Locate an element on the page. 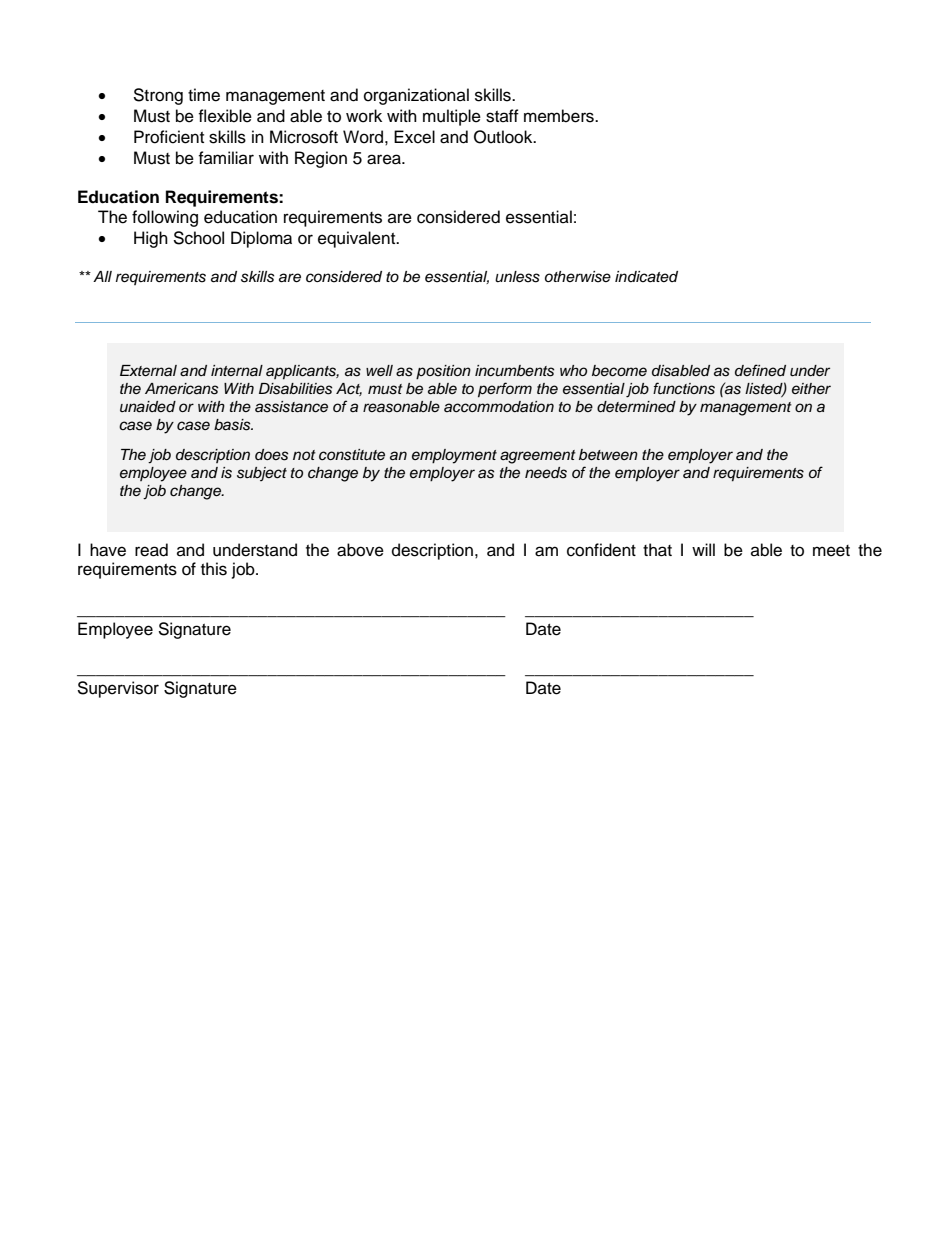  Supervisor is located at coordinates (118, 689).
